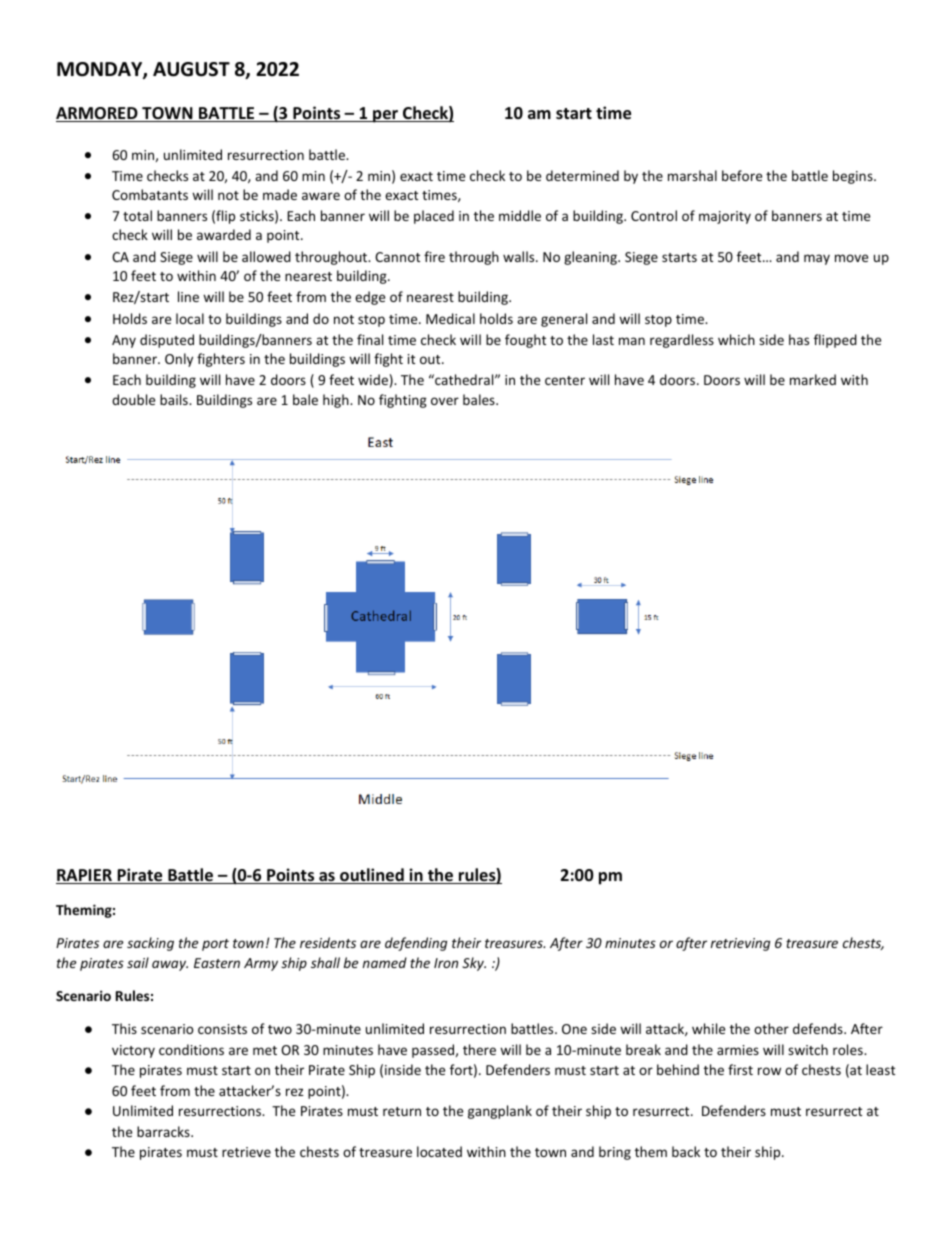 Image resolution: width=952 pixels, height=1233 pixels. What do you see at coordinates (445, 401) in the screenshot?
I see `over` at bounding box center [445, 401].
